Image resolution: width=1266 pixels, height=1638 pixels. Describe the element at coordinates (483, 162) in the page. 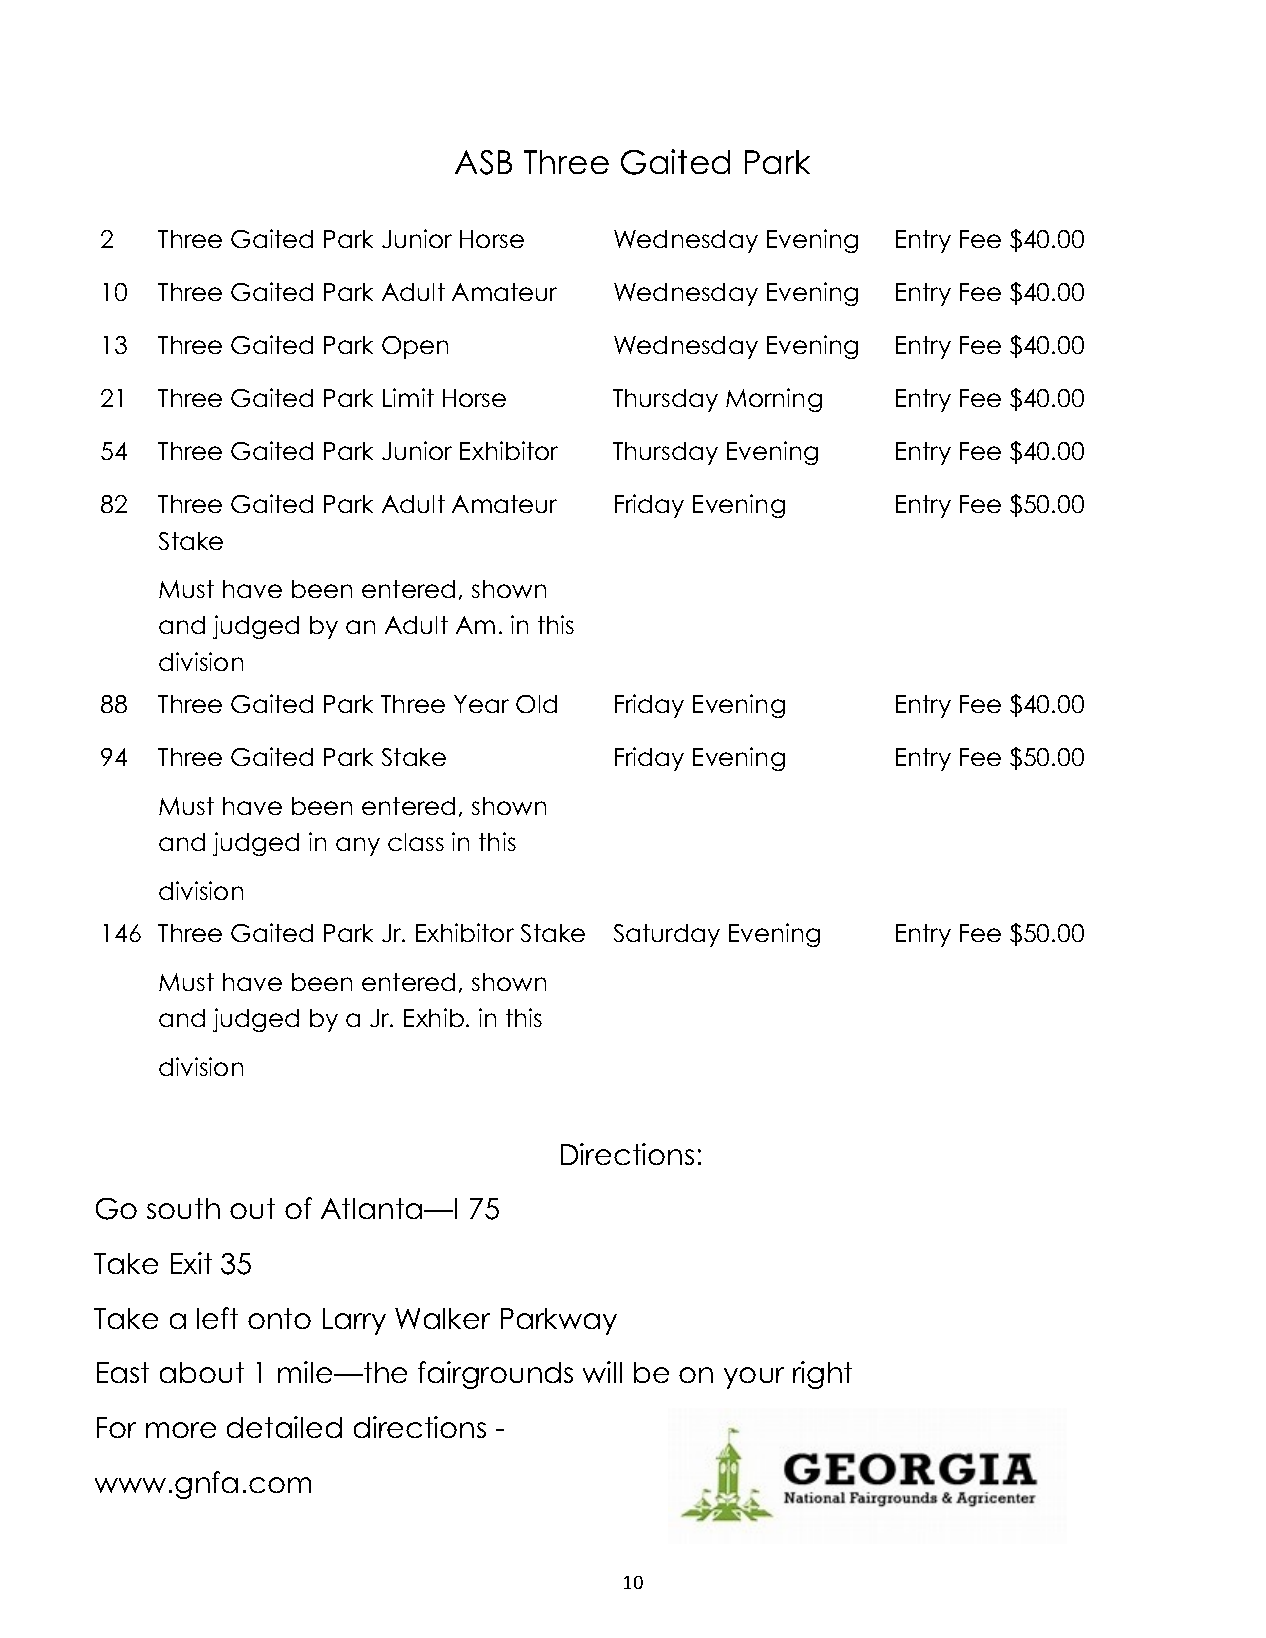

I see `ASB` at that location.
